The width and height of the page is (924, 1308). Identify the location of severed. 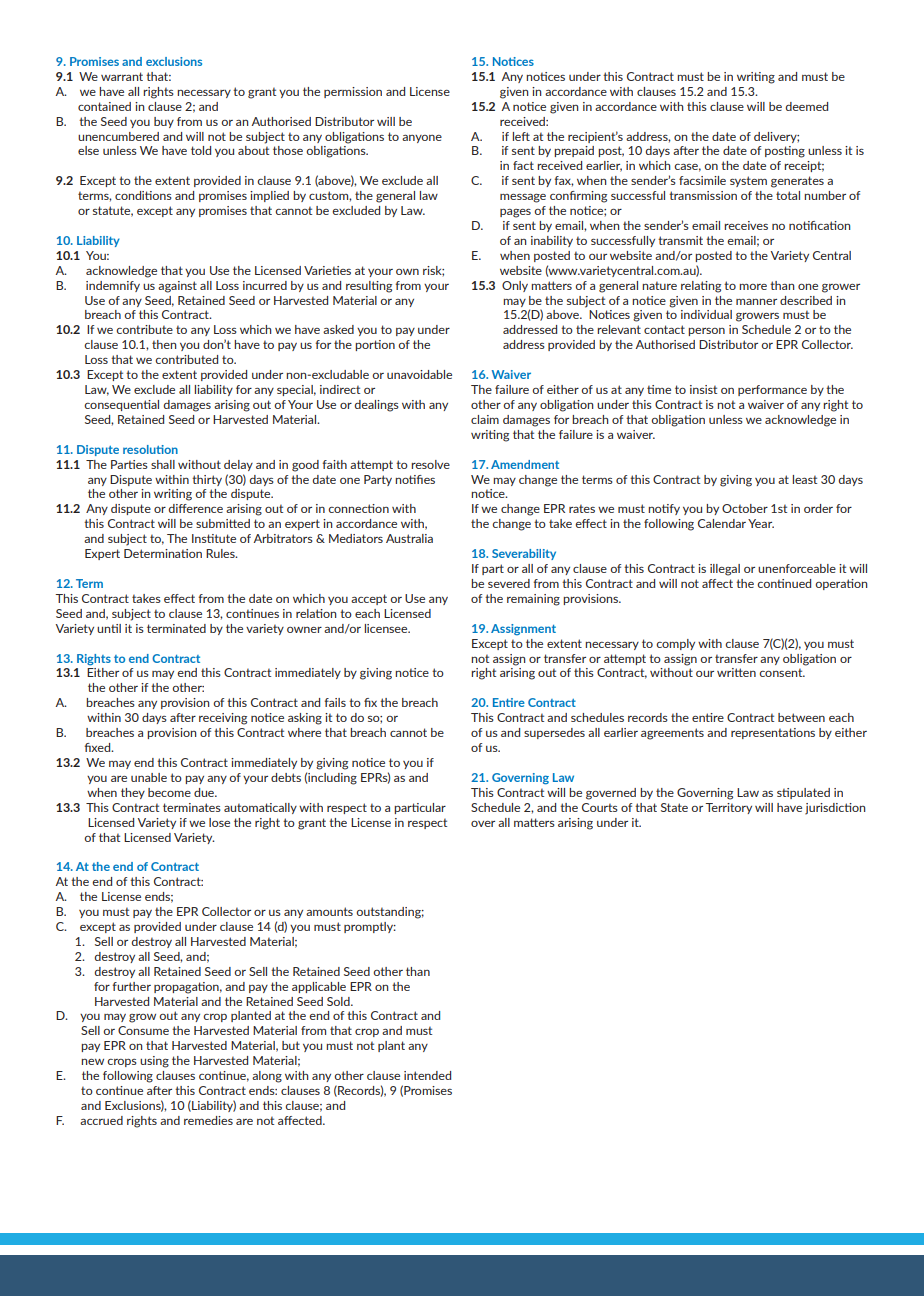
(509, 583).
